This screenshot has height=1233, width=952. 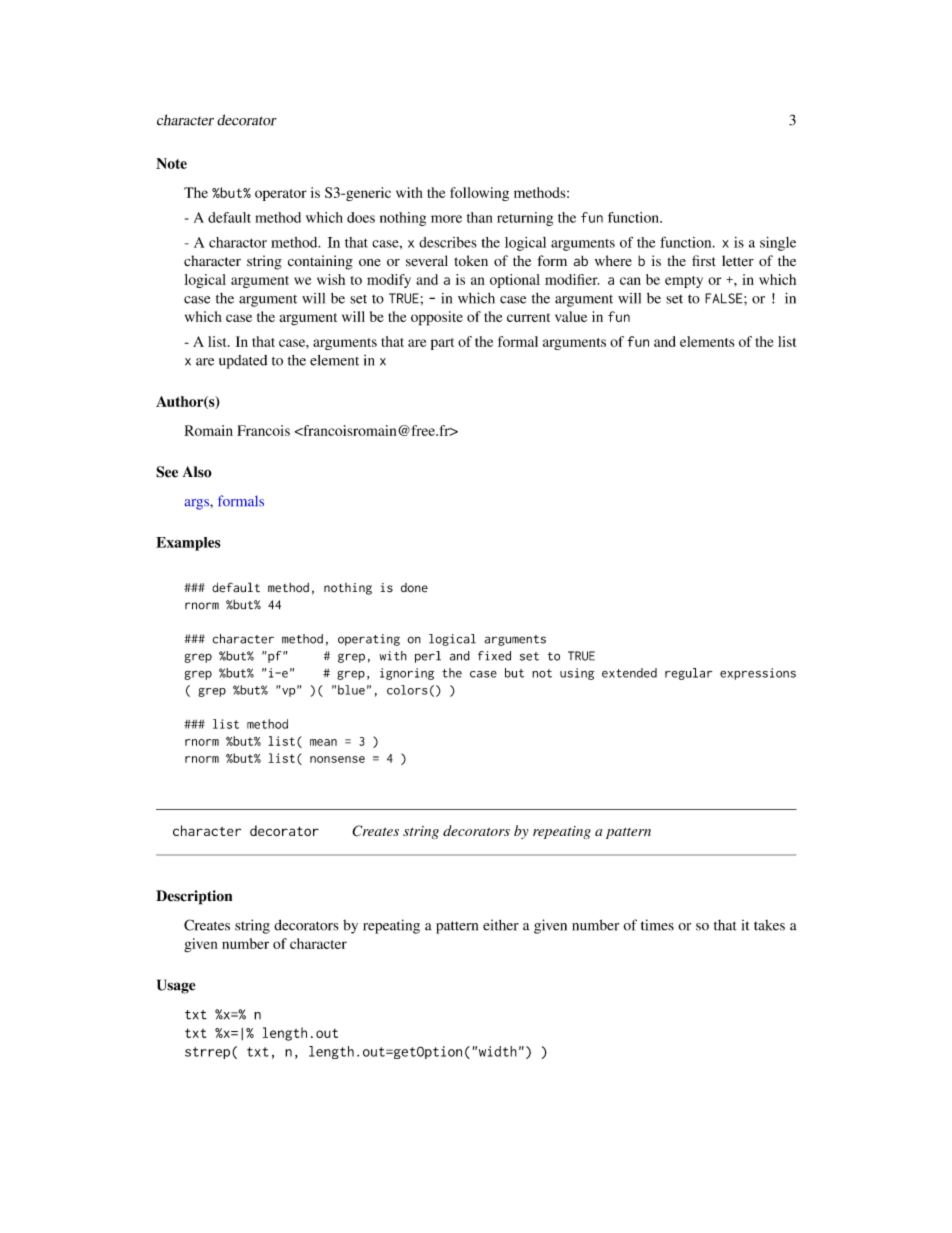 I want to click on following, so click(x=479, y=194).
